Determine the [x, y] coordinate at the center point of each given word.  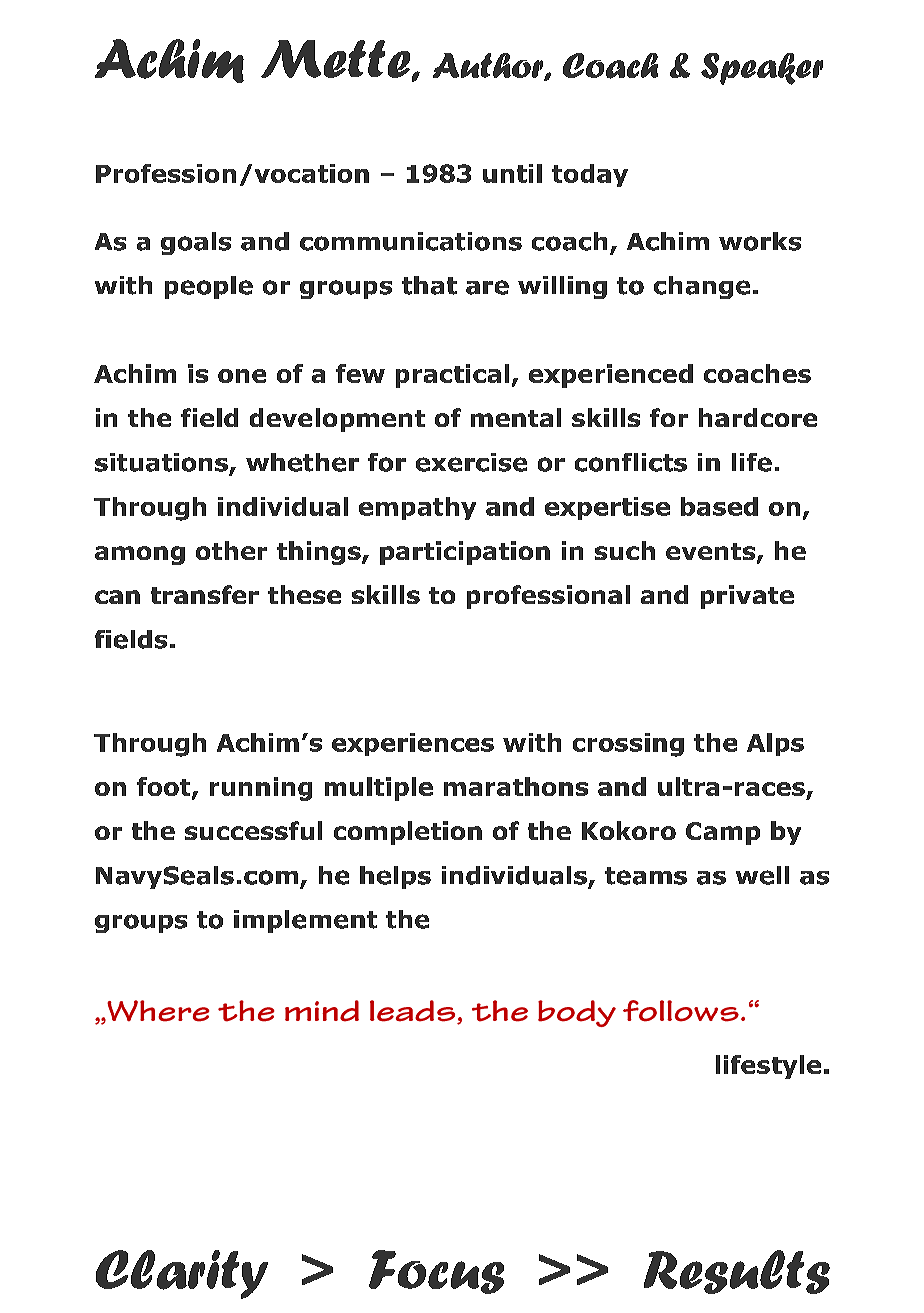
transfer [205, 594]
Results [737, 1272]
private [747, 597]
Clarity [182, 1274]
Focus [436, 1272]
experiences [413, 744]
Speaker [762, 69]
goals [196, 243]
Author [489, 67]
